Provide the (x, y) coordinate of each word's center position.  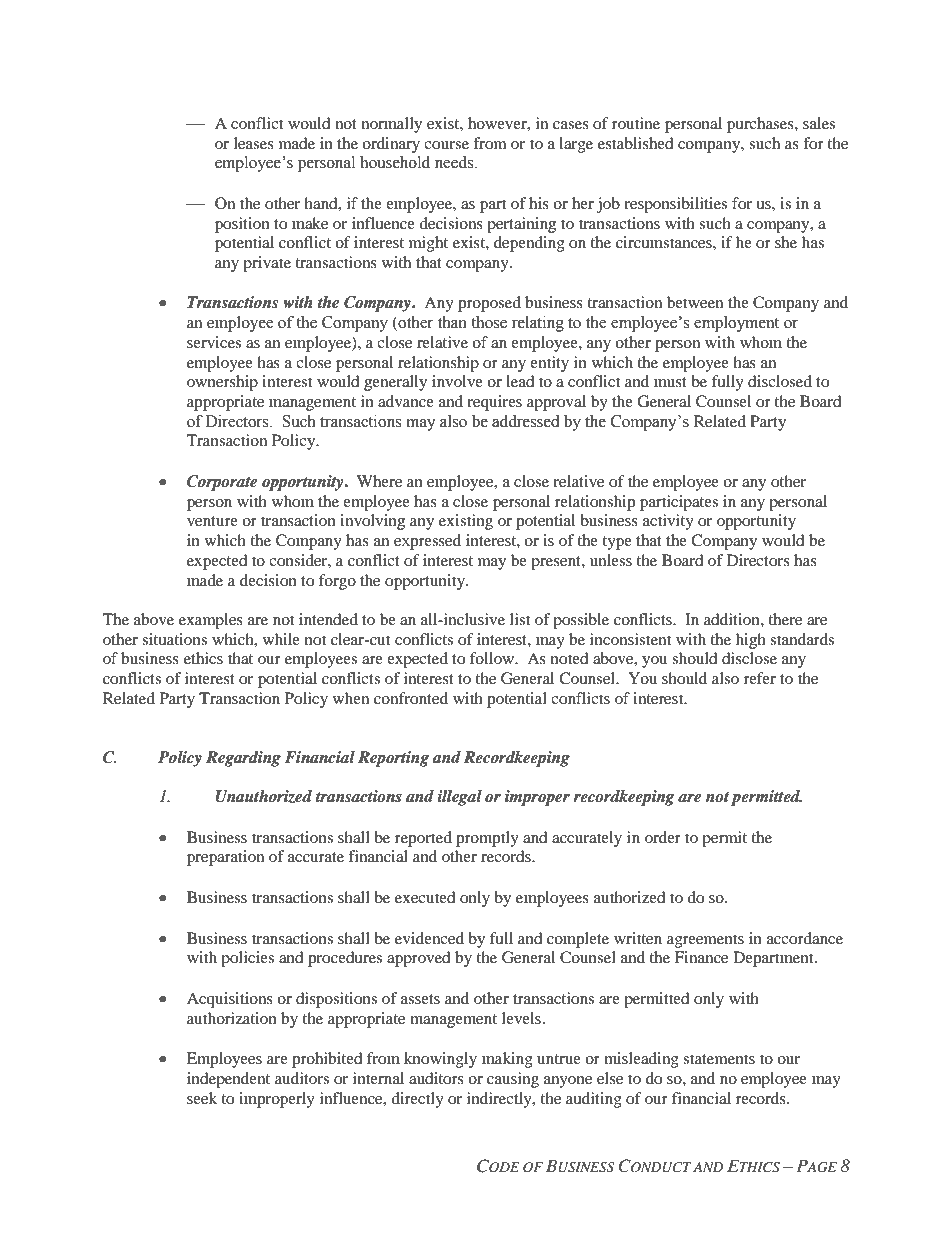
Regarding (243, 759)
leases (254, 143)
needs (455, 162)
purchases (761, 125)
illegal (459, 798)
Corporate (222, 483)
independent (228, 1080)
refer (760, 678)
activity (668, 522)
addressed (526, 421)
